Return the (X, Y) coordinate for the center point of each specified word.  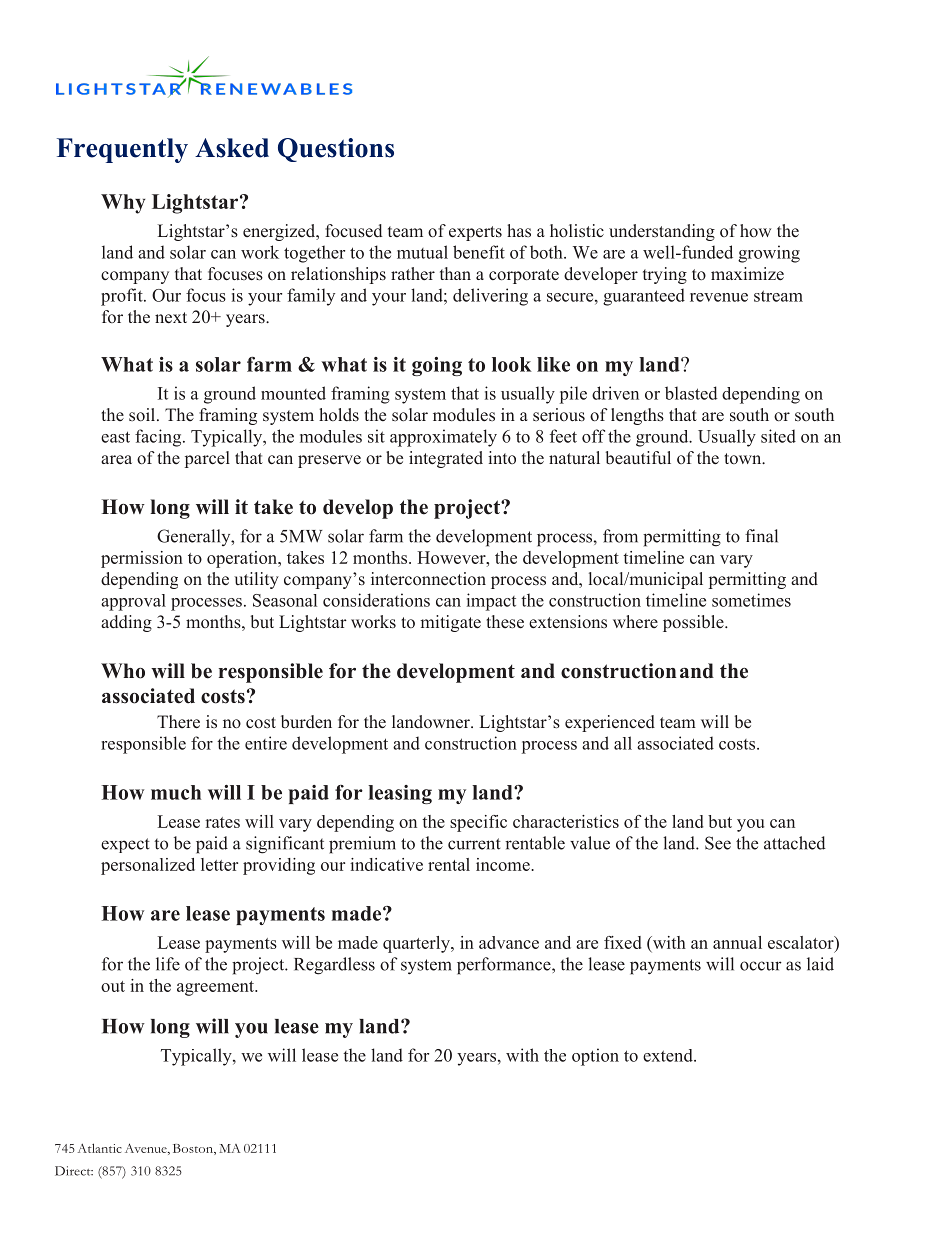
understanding (662, 232)
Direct (74, 1171)
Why (123, 204)
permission (142, 559)
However (452, 557)
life (168, 964)
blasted (691, 393)
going (437, 366)
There (178, 722)
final (761, 536)
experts (475, 233)
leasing (400, 794)
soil (143, 415)
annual (737, 942)
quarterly (417, 944)
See (718, 843)
